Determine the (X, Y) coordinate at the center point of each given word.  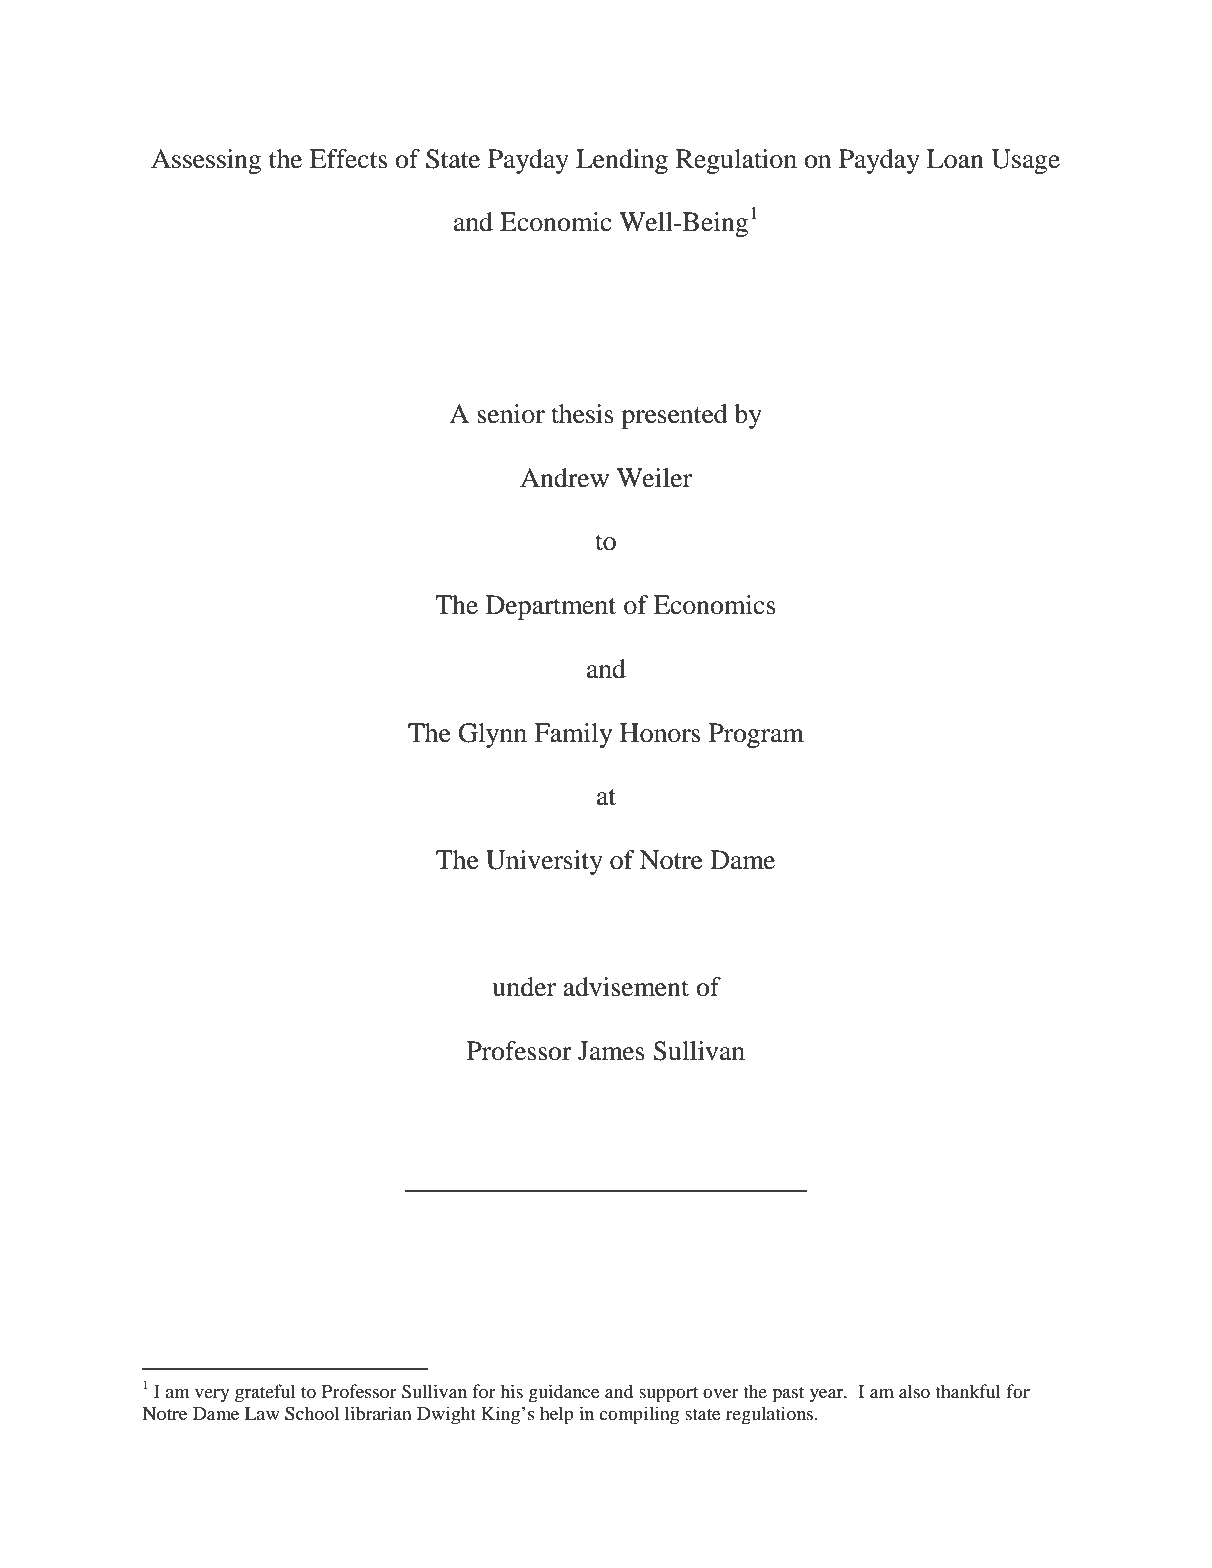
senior (511, 414)
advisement (626, 987)
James (611, 1051)
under (524, 987)
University (544, 862)
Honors (660, 733)
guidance (564, 1393)
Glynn (492, 735)
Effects (348, 159)
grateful (265, 1393)
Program (756, 735)
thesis (582, 414)
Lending (622, 161)
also (914, 1391)
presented (674, 416)
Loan (955, 159)
